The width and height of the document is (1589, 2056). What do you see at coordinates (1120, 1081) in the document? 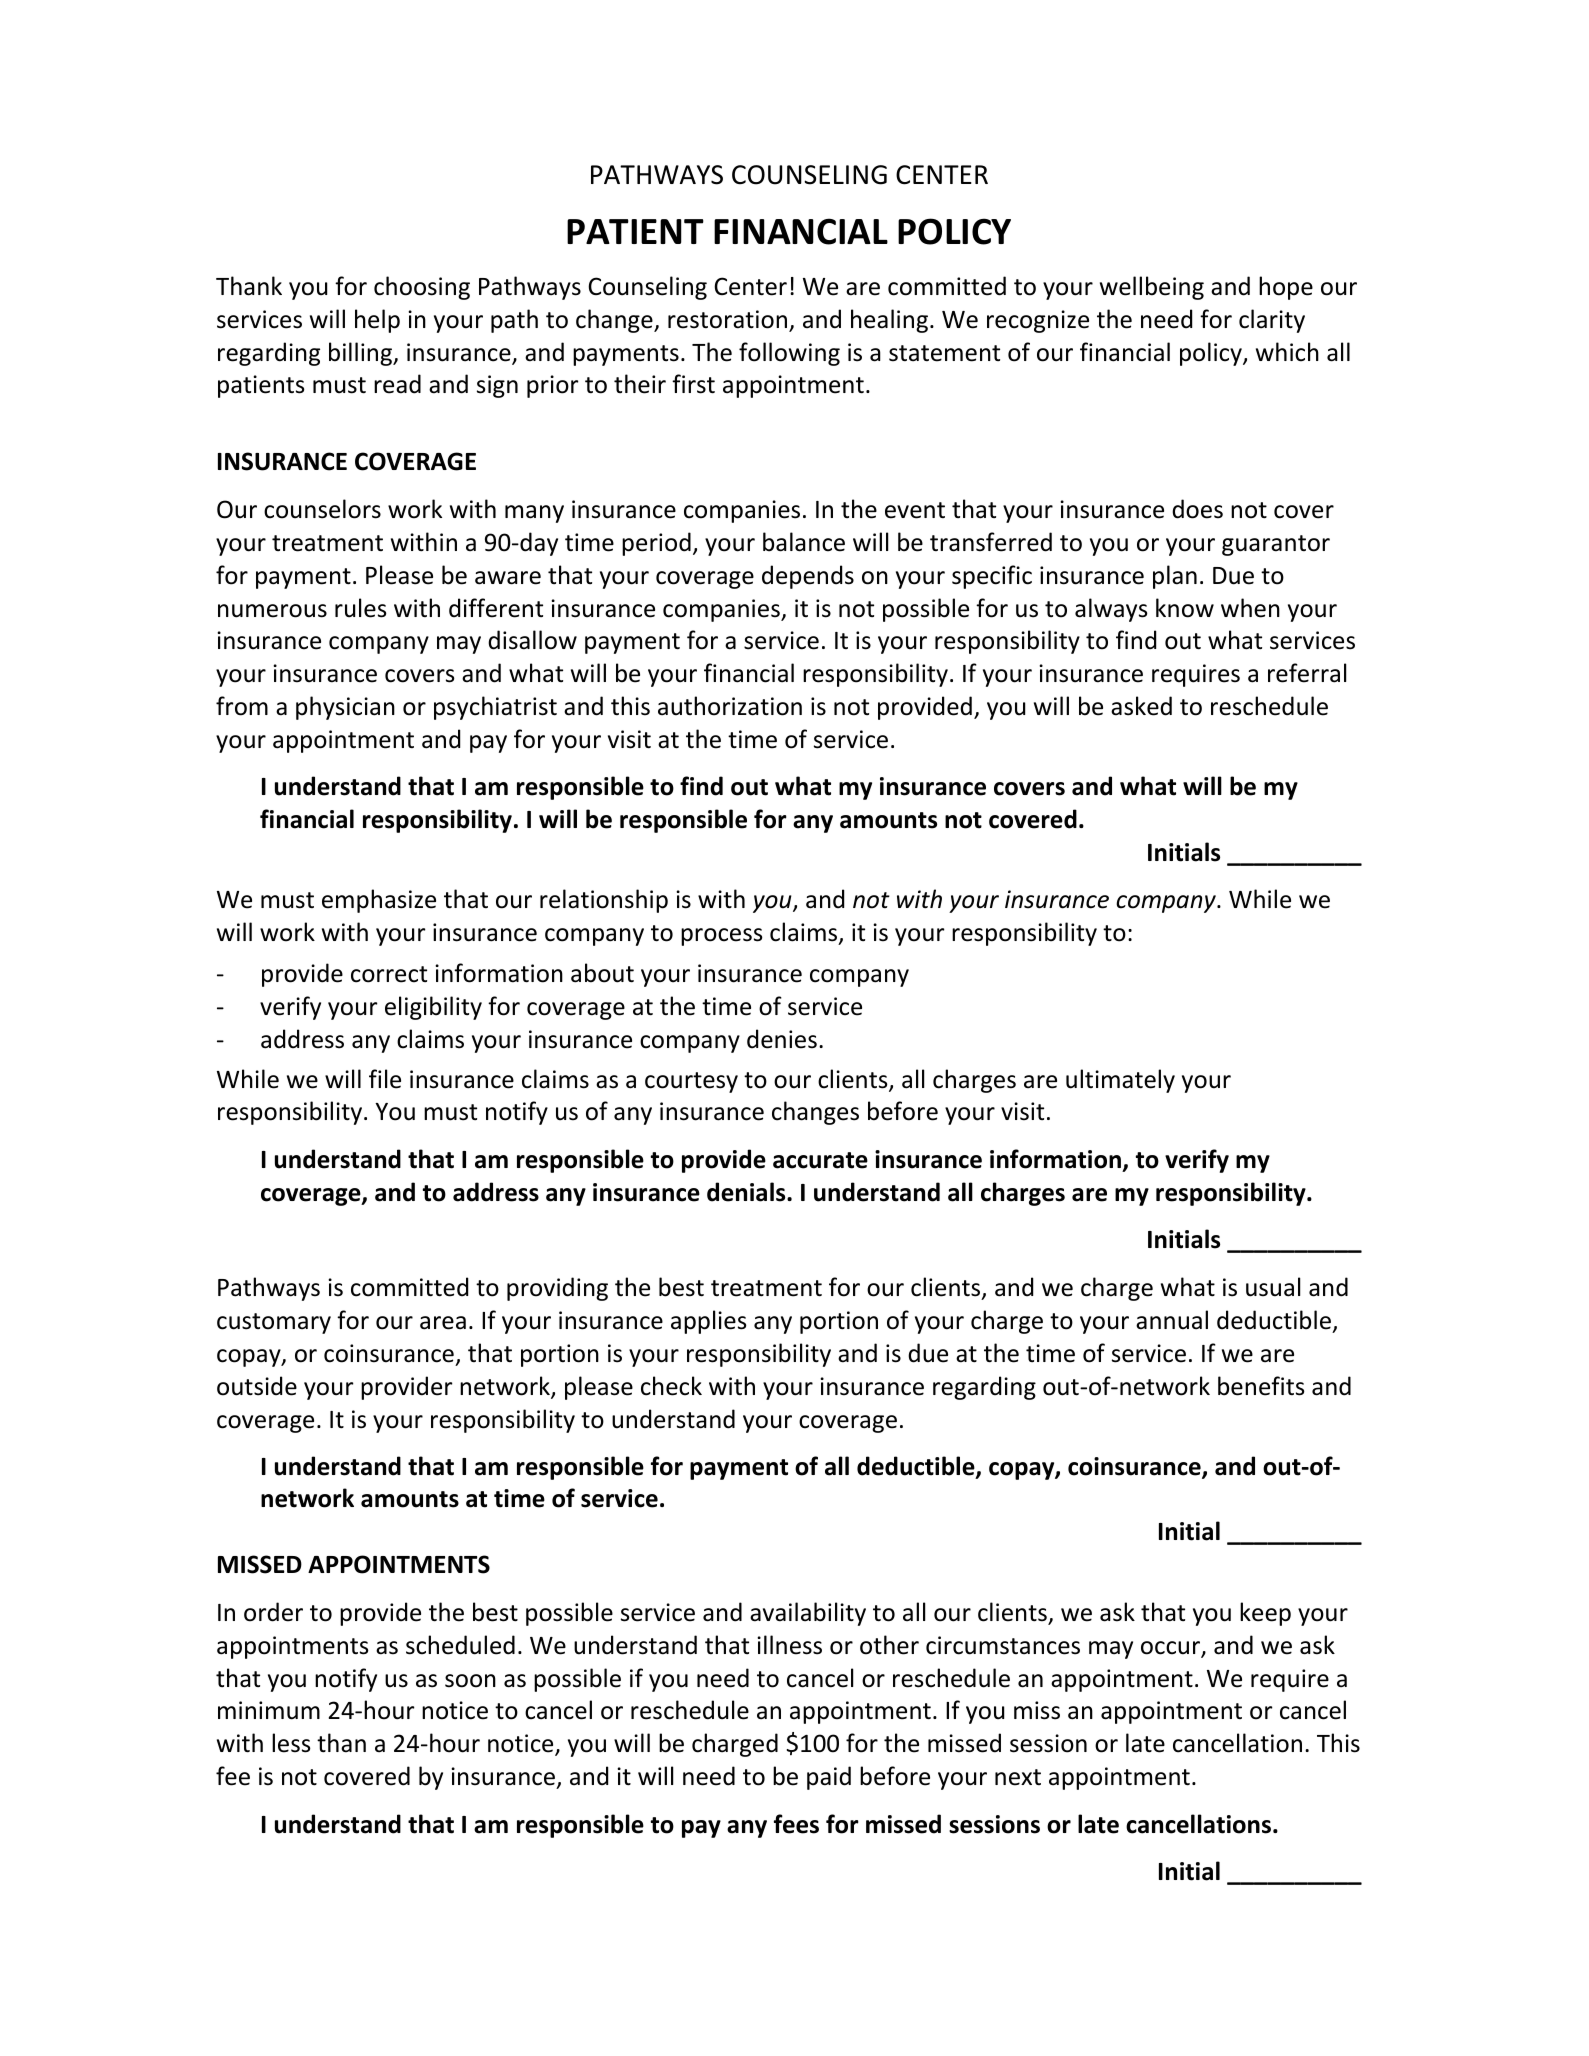
I see `ultimately` at bounding box center [1120, 1081].
